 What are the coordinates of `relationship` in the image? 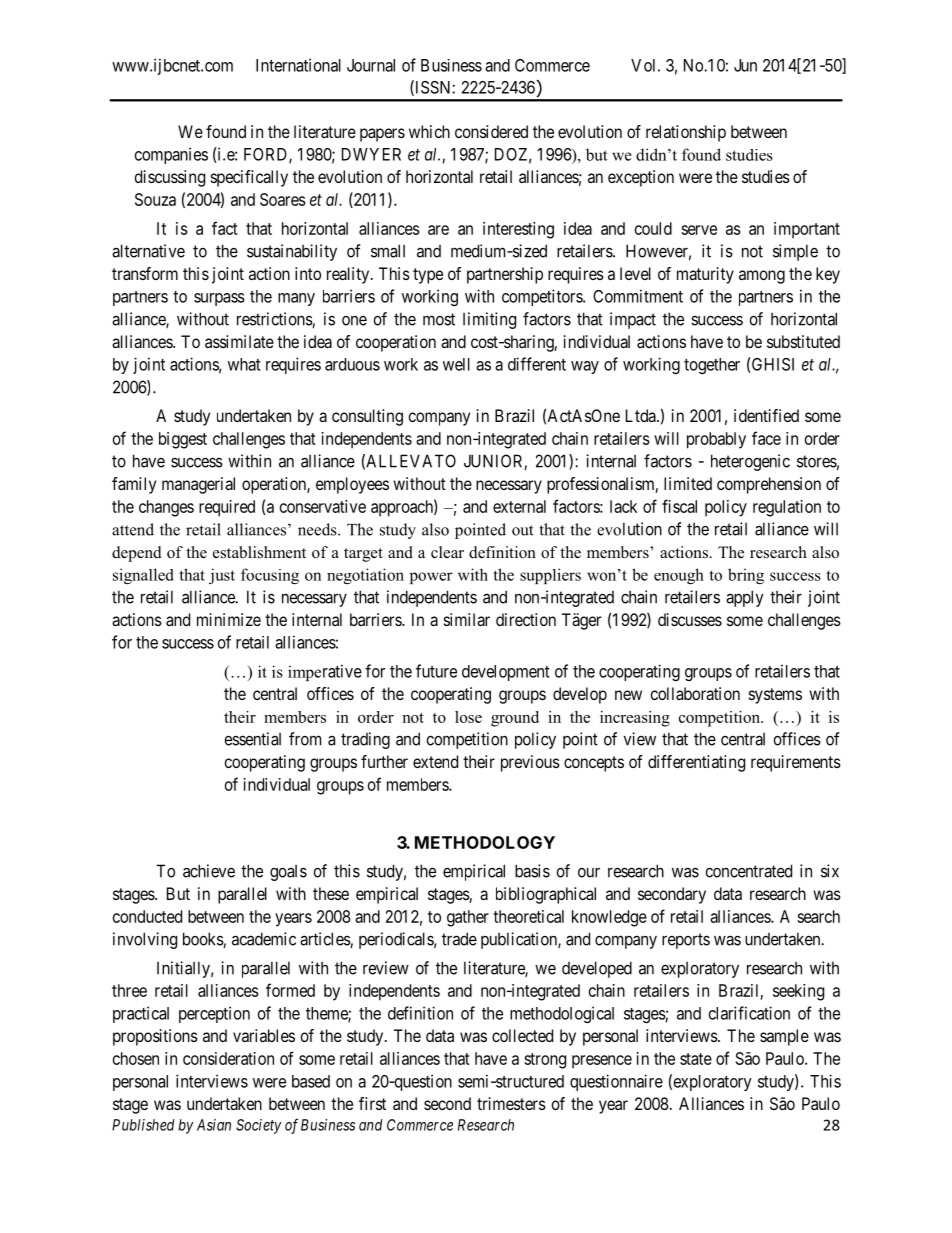 It's located at (686, 133).
